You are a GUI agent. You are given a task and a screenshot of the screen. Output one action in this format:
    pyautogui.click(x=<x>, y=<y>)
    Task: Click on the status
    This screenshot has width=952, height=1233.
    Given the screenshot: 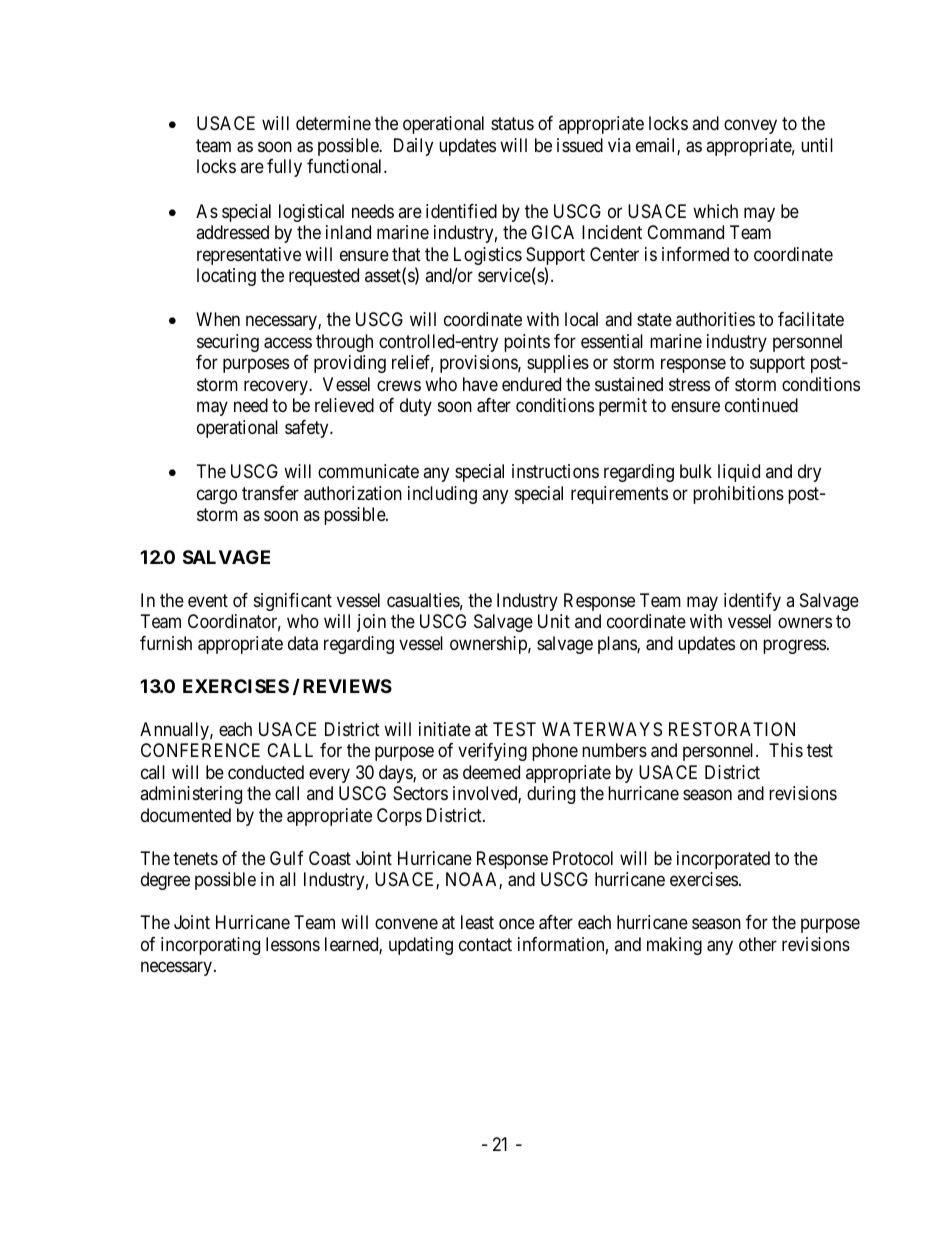 What is the action you would take?
    pyautogui.click(x=512, y=124)
